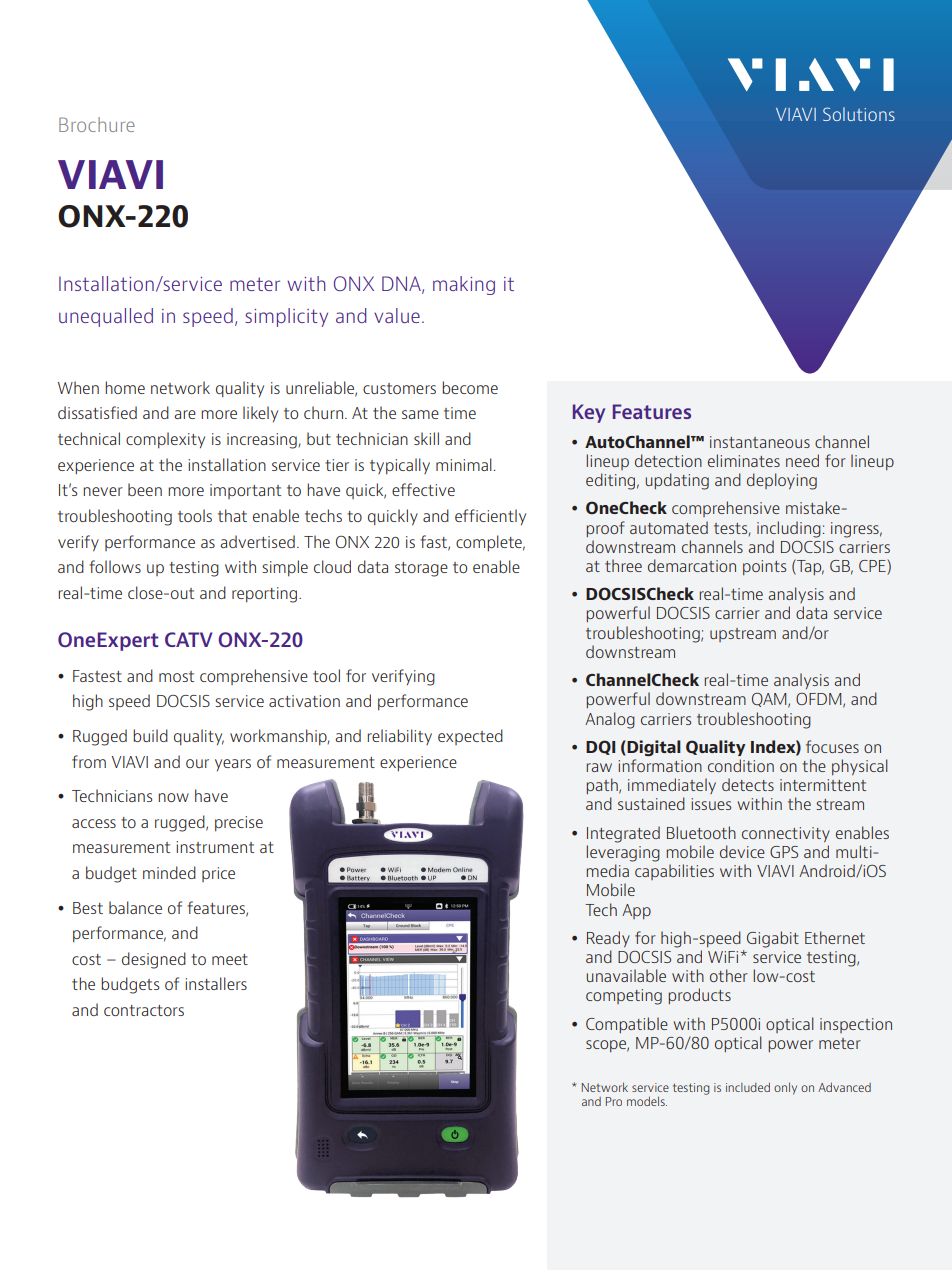  Describe the element at coordinates (785, 1088) in the screenshot. I see `only` at that location.
